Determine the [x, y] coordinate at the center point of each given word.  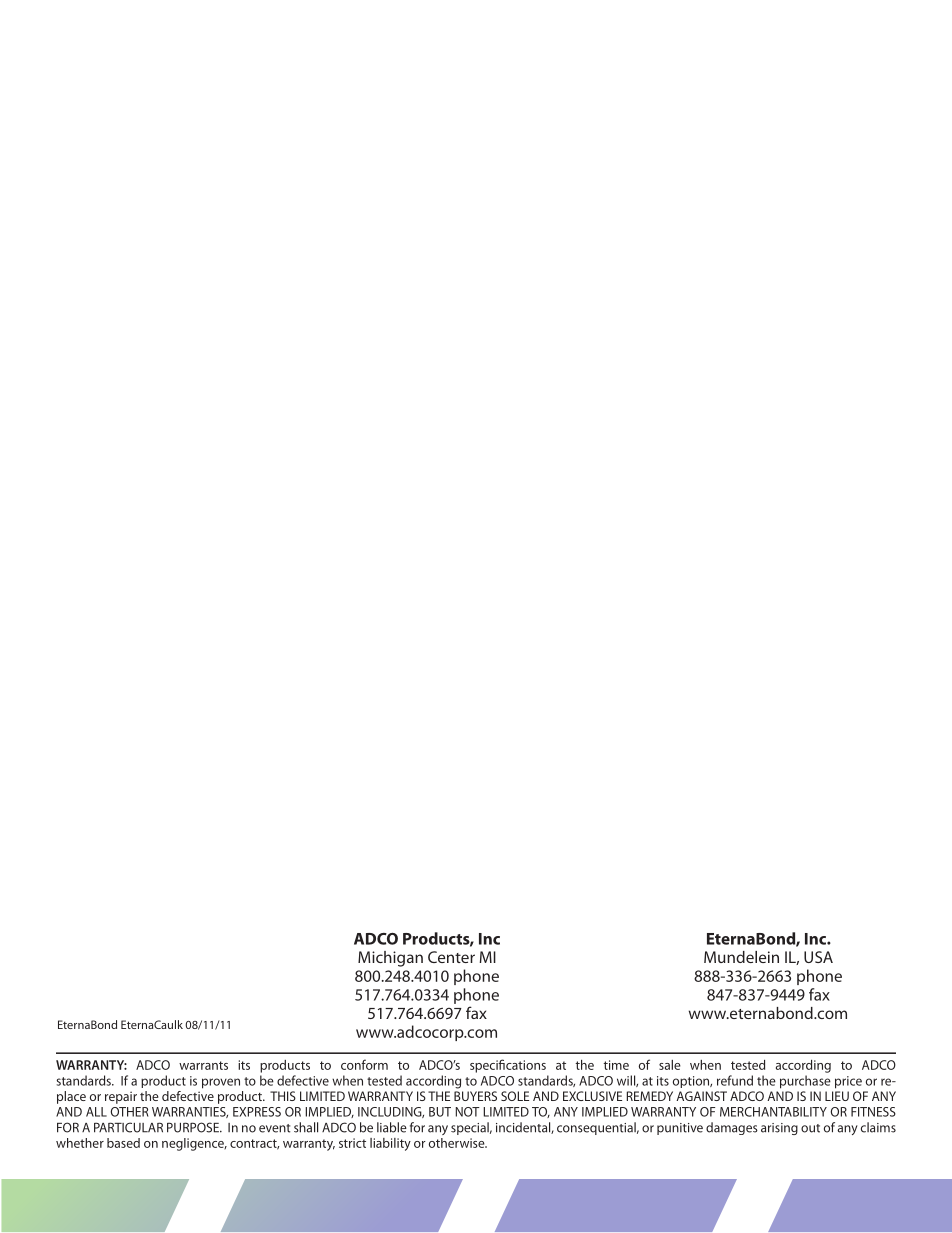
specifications [508, 1066]
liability [390, 1144]
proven [221, 1083]
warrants [203, 1065]
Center [451, 957]
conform [364, 1064]
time [616, 1065]
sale [670, 1065]
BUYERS [475, 1096]
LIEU [837, 1096]
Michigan [390, 959]
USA [818, 957]
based [123, 1143]
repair [121, 1097]
